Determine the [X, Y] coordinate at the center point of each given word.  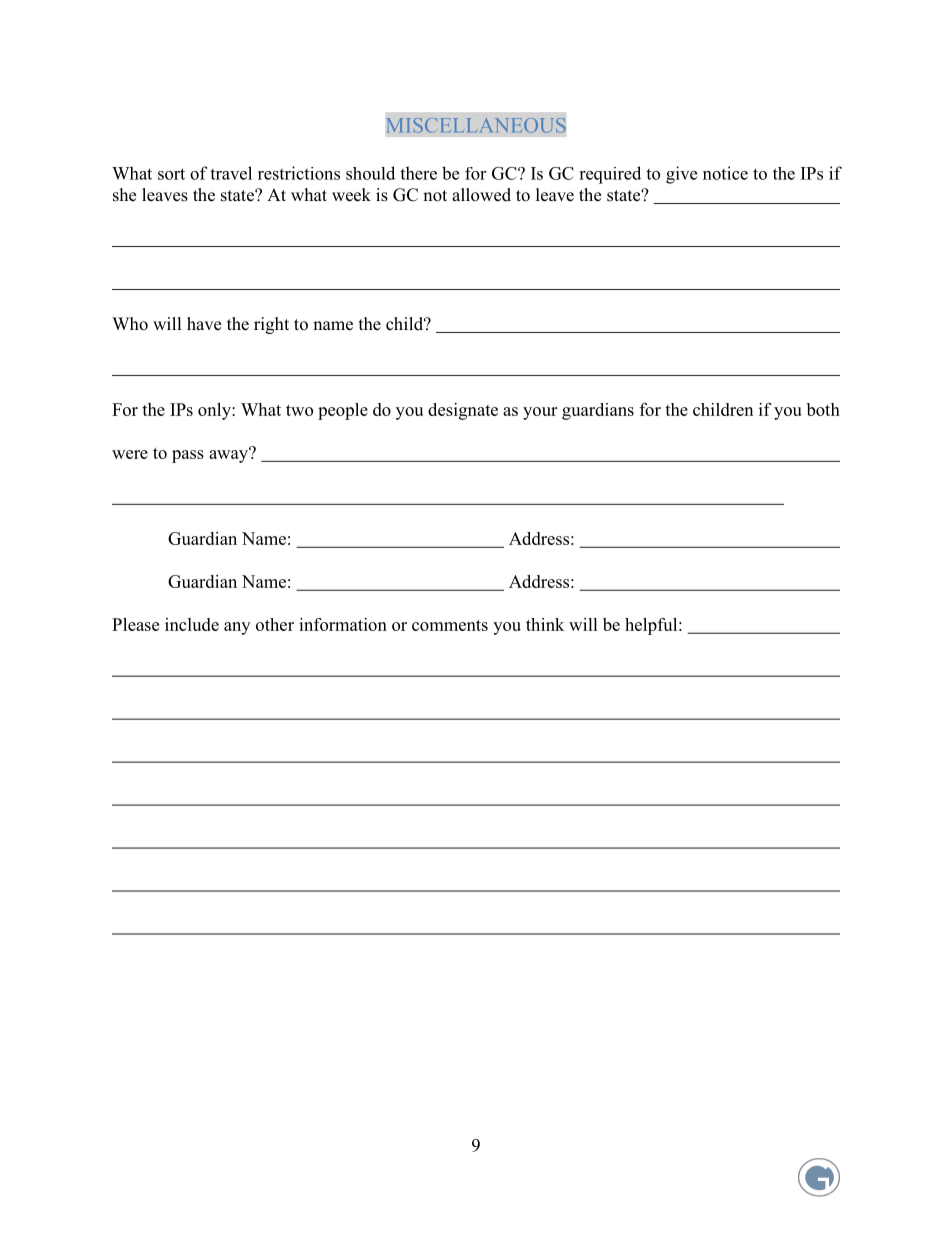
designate [463, 411]
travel [231, 173]
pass [188, 456]
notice [725, 173]
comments [450, 625]
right [271, 325]
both [823, 409]
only [215, 411]
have [204, 324]
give [681, 175]
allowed [481, 195]
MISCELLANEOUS [476, 125]
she [124, 195]
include [192, 624]
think [545, 624]
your [540, 413]
